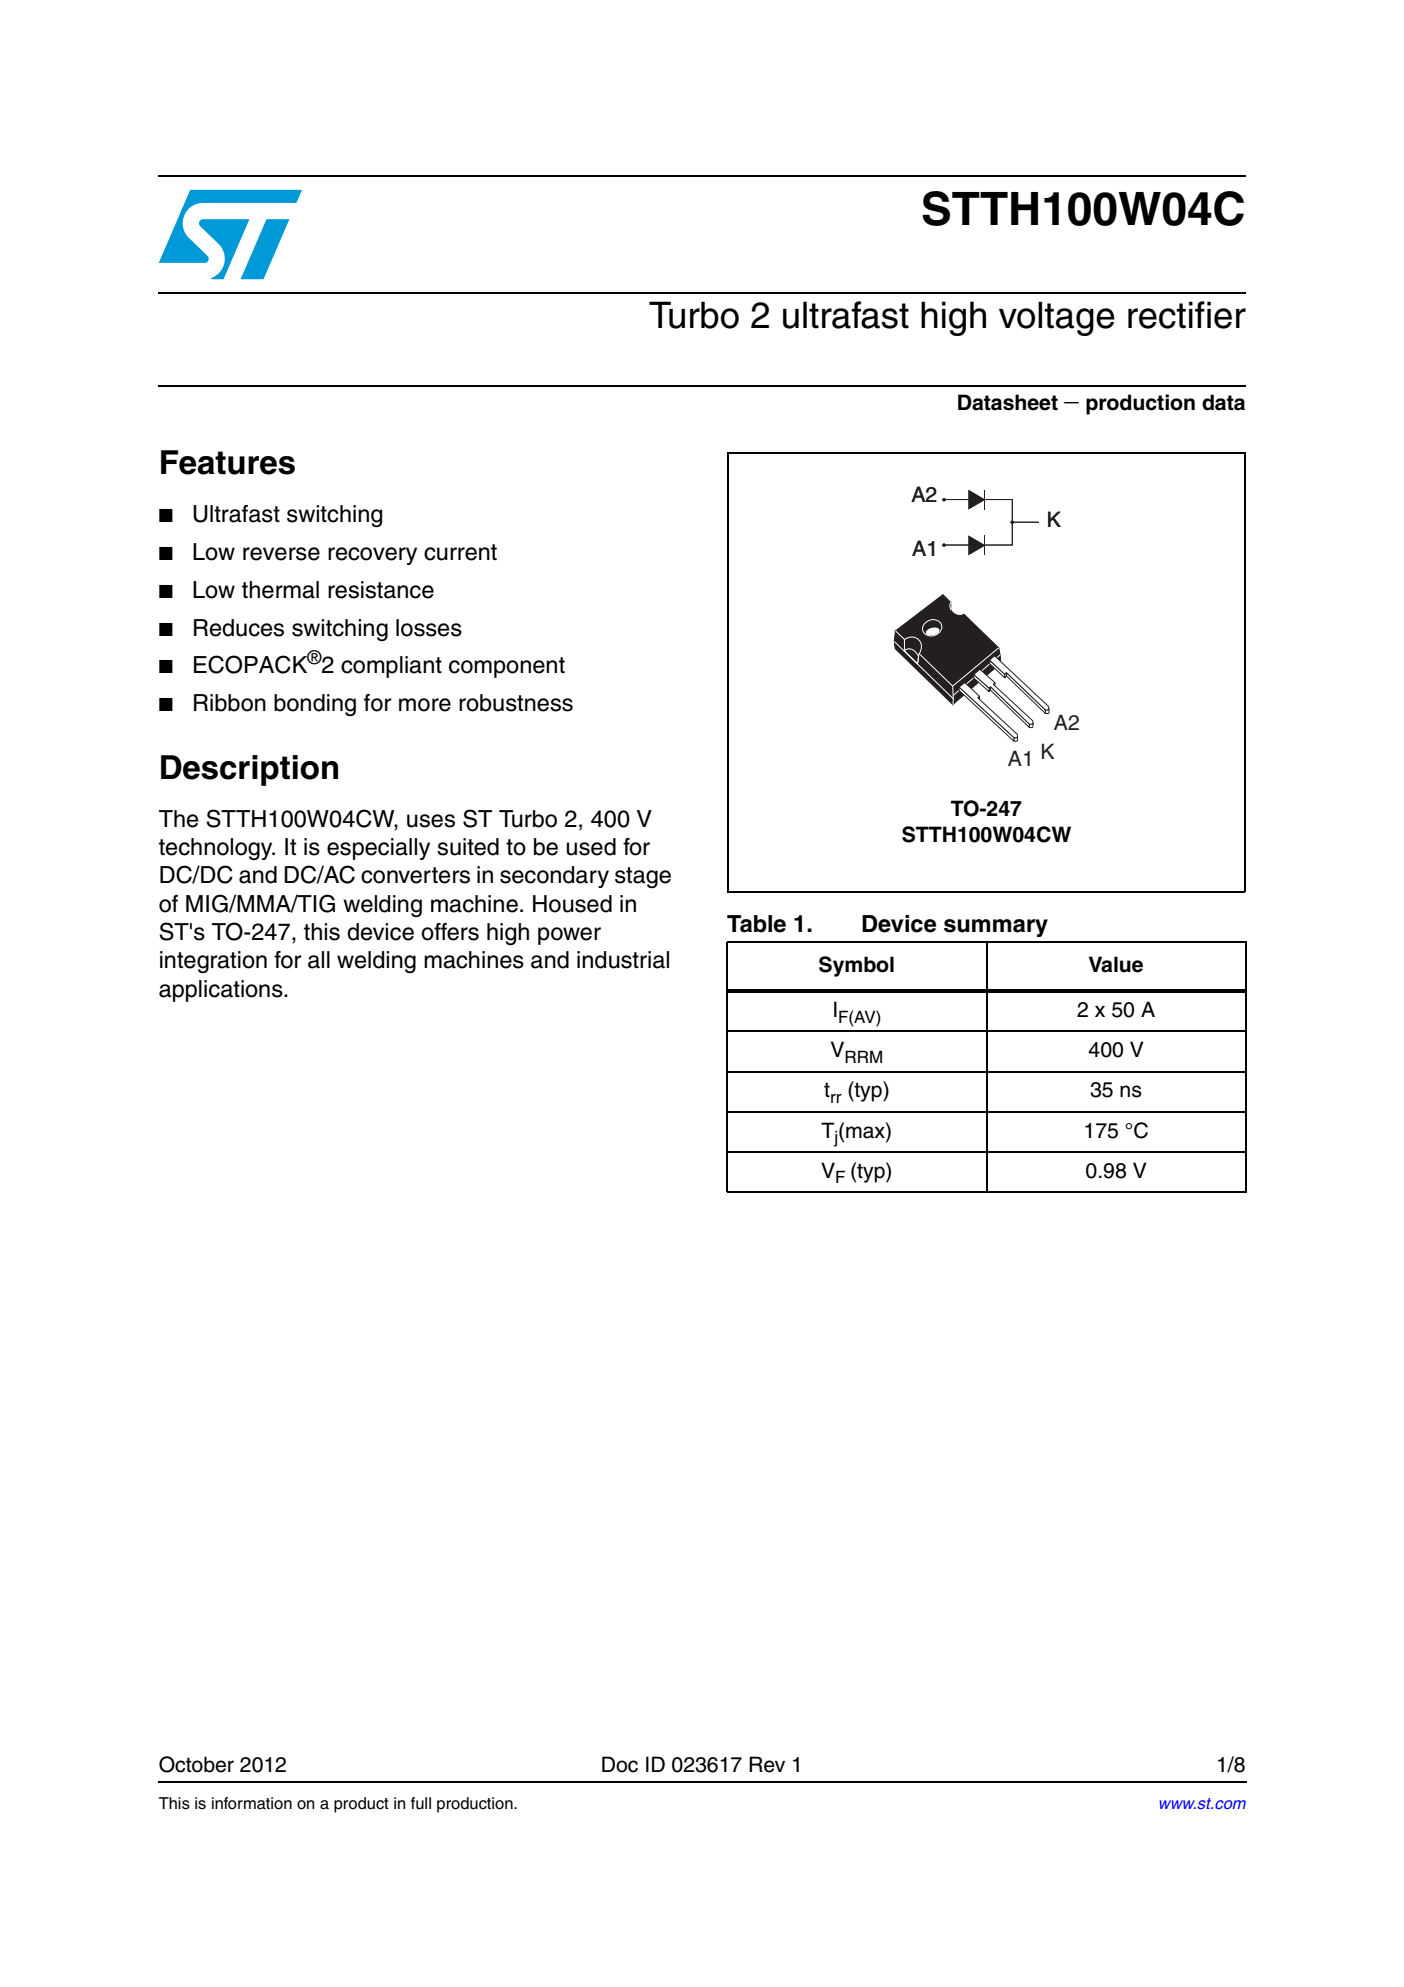 The width and height of the page is (1404, 1987). What do you see at coordinates (1057, 318) in the page?
I see `voltage` at bounding box center [1057, 318].
